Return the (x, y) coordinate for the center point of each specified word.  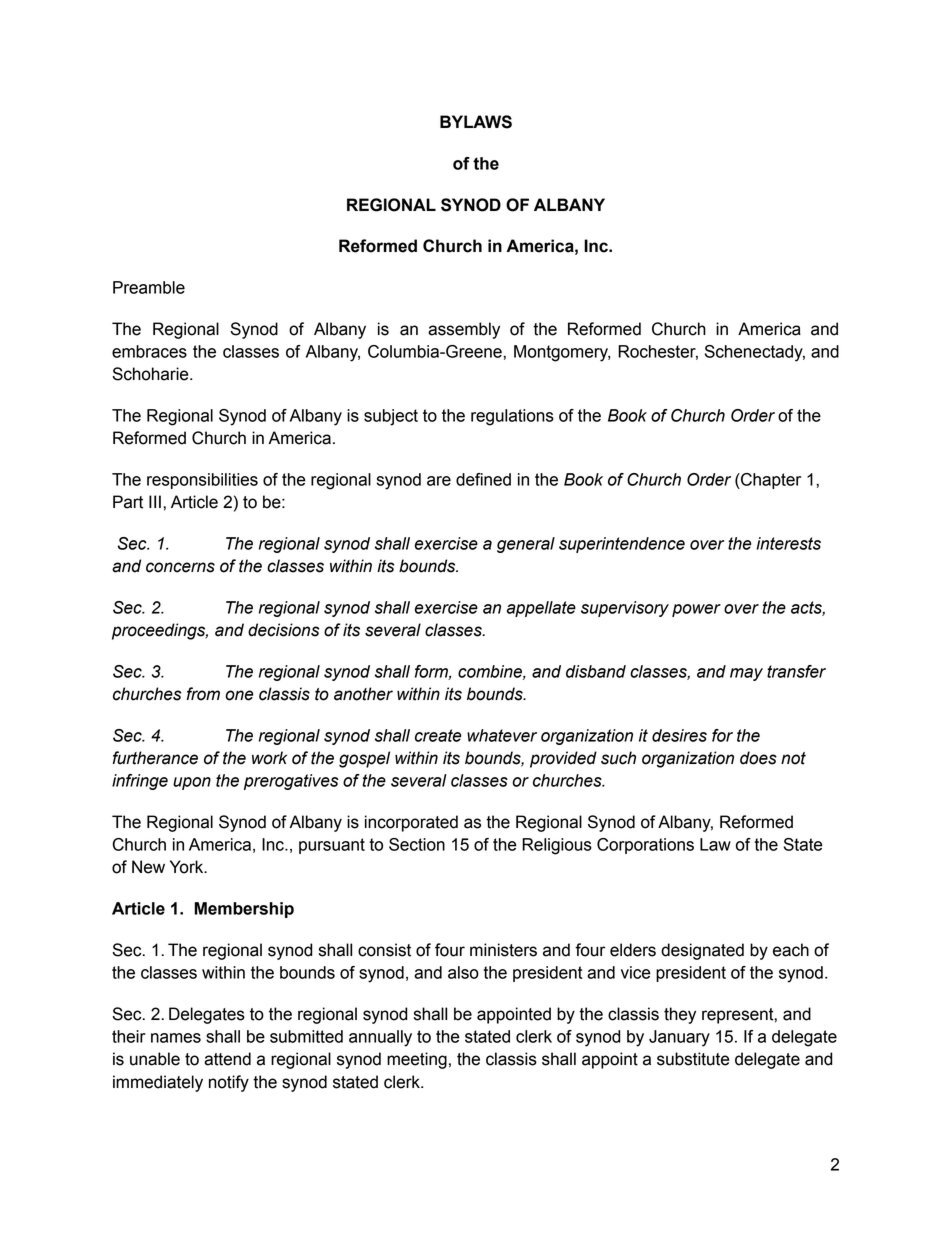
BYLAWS (476, 122)
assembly (464, 330)
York (188, 867)
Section (417, 844)
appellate (541, 609)
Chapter (770, 481)
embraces (149, 351)
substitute (693, 1059)
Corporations (645, 846)
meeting (417, 1060)
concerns (180, 567)
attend (227, 1059)
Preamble (149, 287)
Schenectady (755, 353)
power (696, 610)
